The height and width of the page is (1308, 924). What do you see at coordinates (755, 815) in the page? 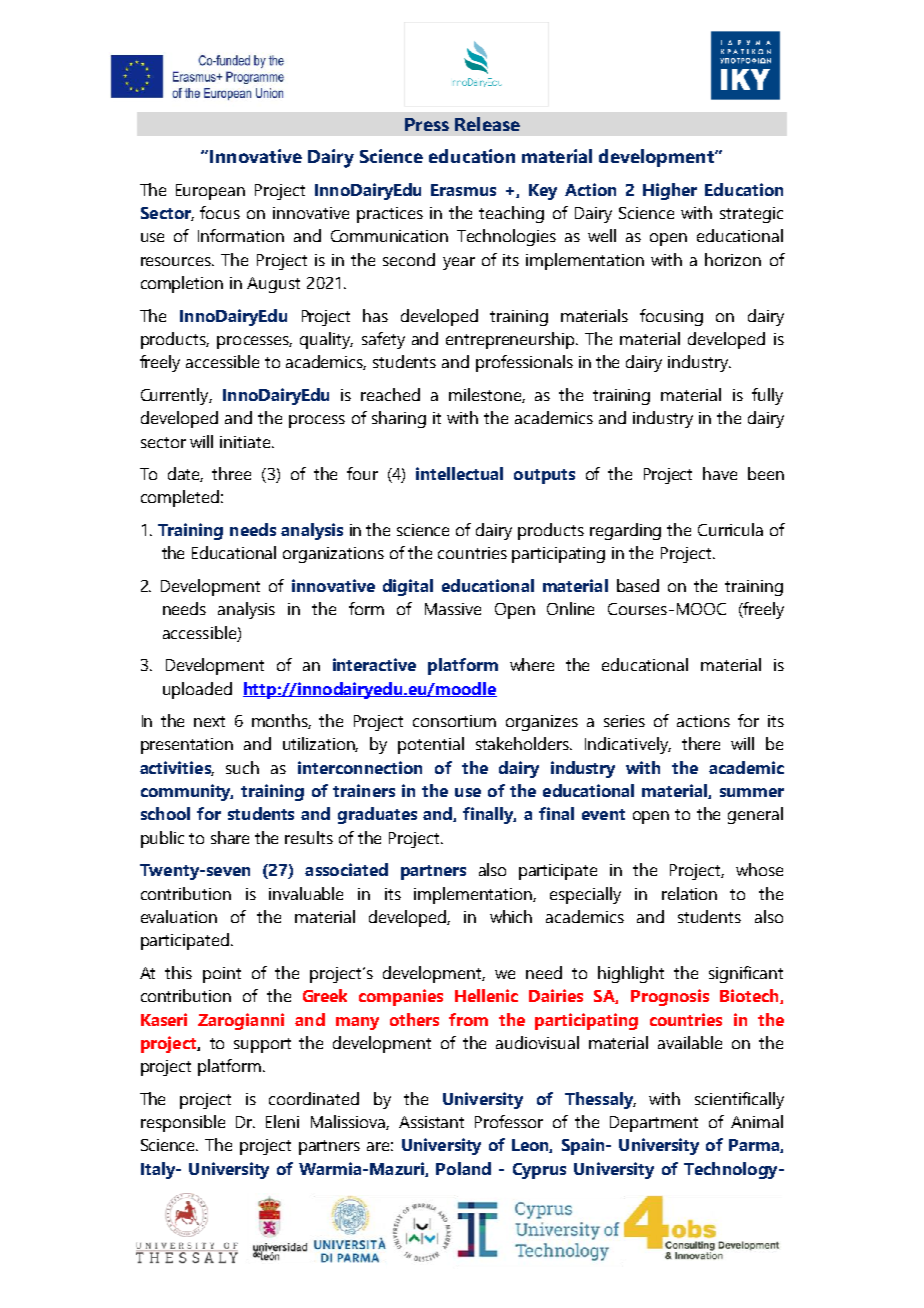
I see `general` at bounding box center [755, 815].
